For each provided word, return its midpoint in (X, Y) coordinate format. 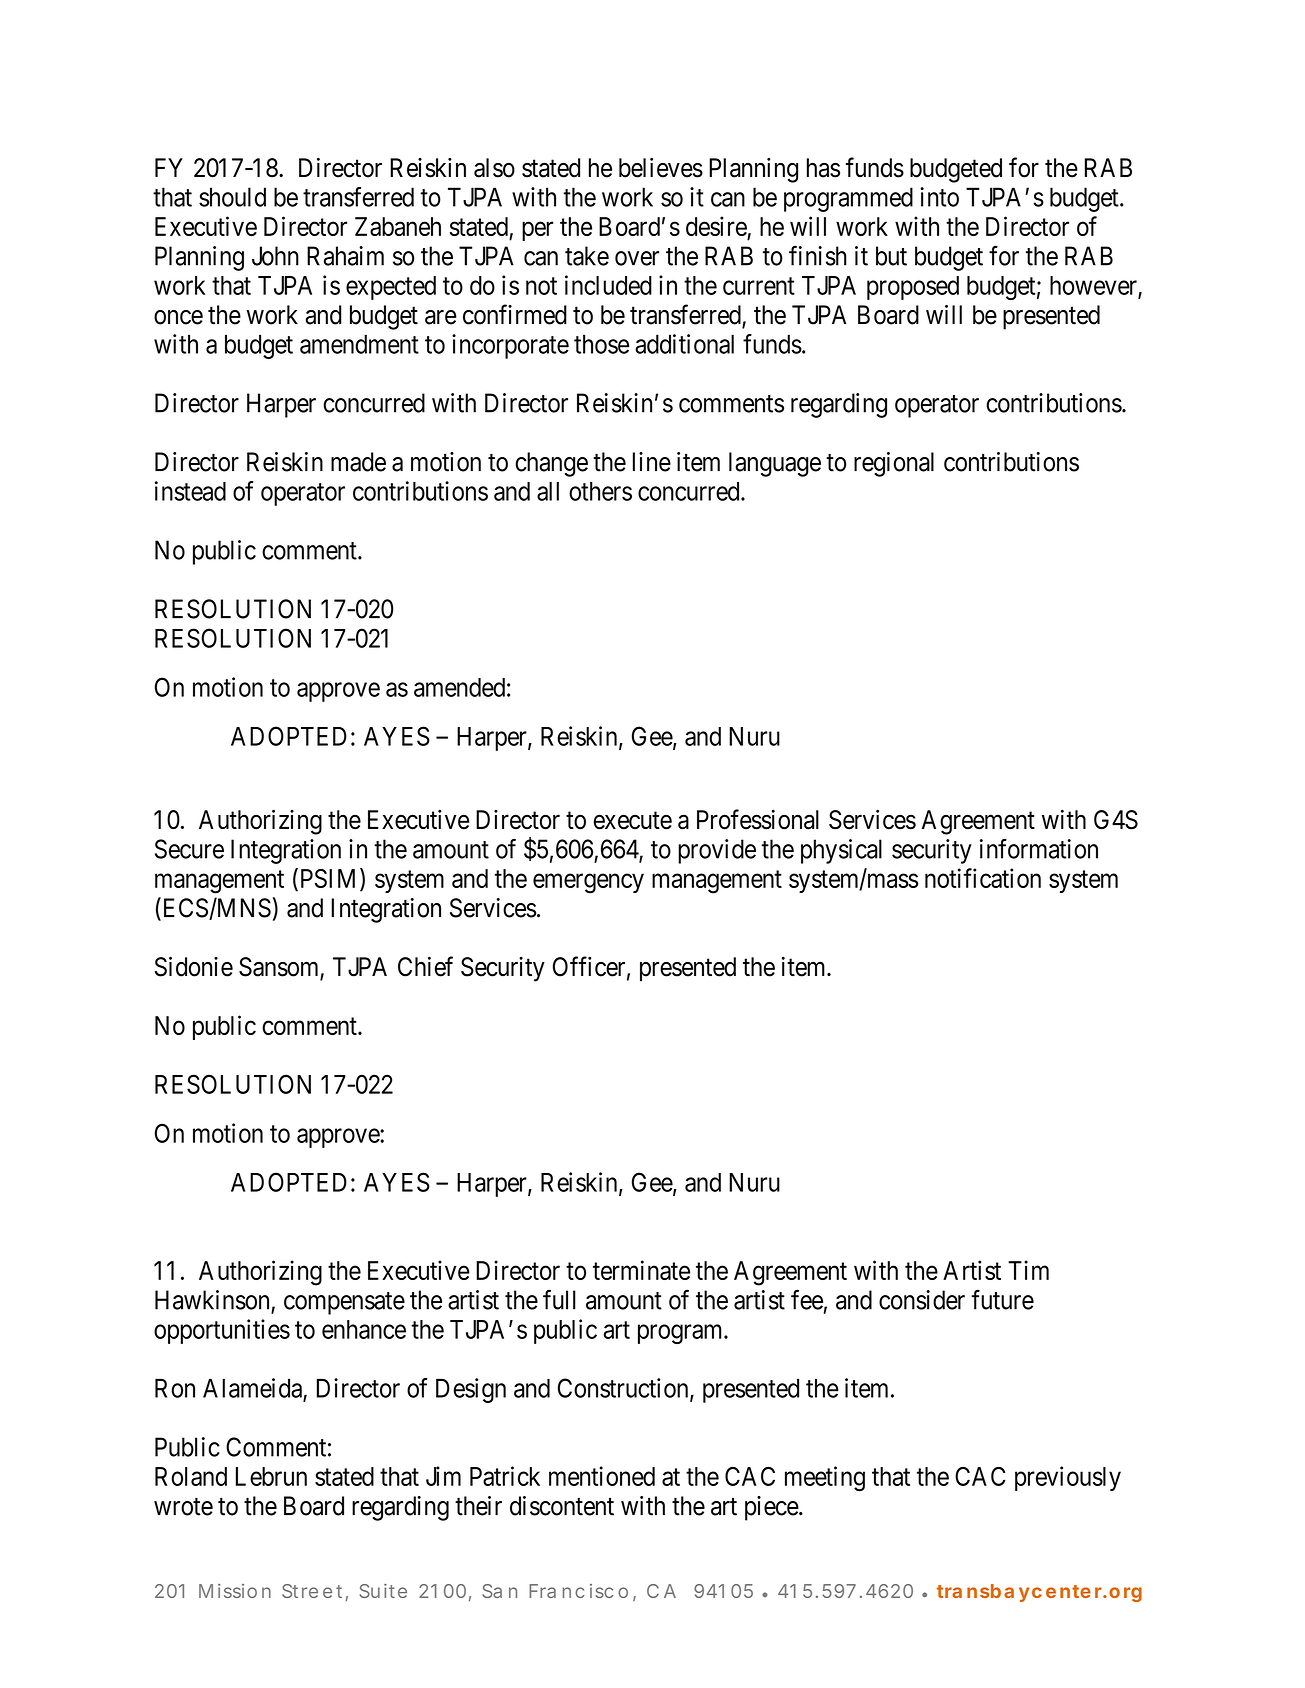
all (548, 491)
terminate (641, 1270)
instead (190, 491)
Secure (189, 849)
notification (983, 878)
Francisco (578, 1591)
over (637, 258)
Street (314, 1592)
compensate (344, 1303)
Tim (1028, 1270)
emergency (588, 884)
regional (894, 464)
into (939, 197)
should (232, 197)
